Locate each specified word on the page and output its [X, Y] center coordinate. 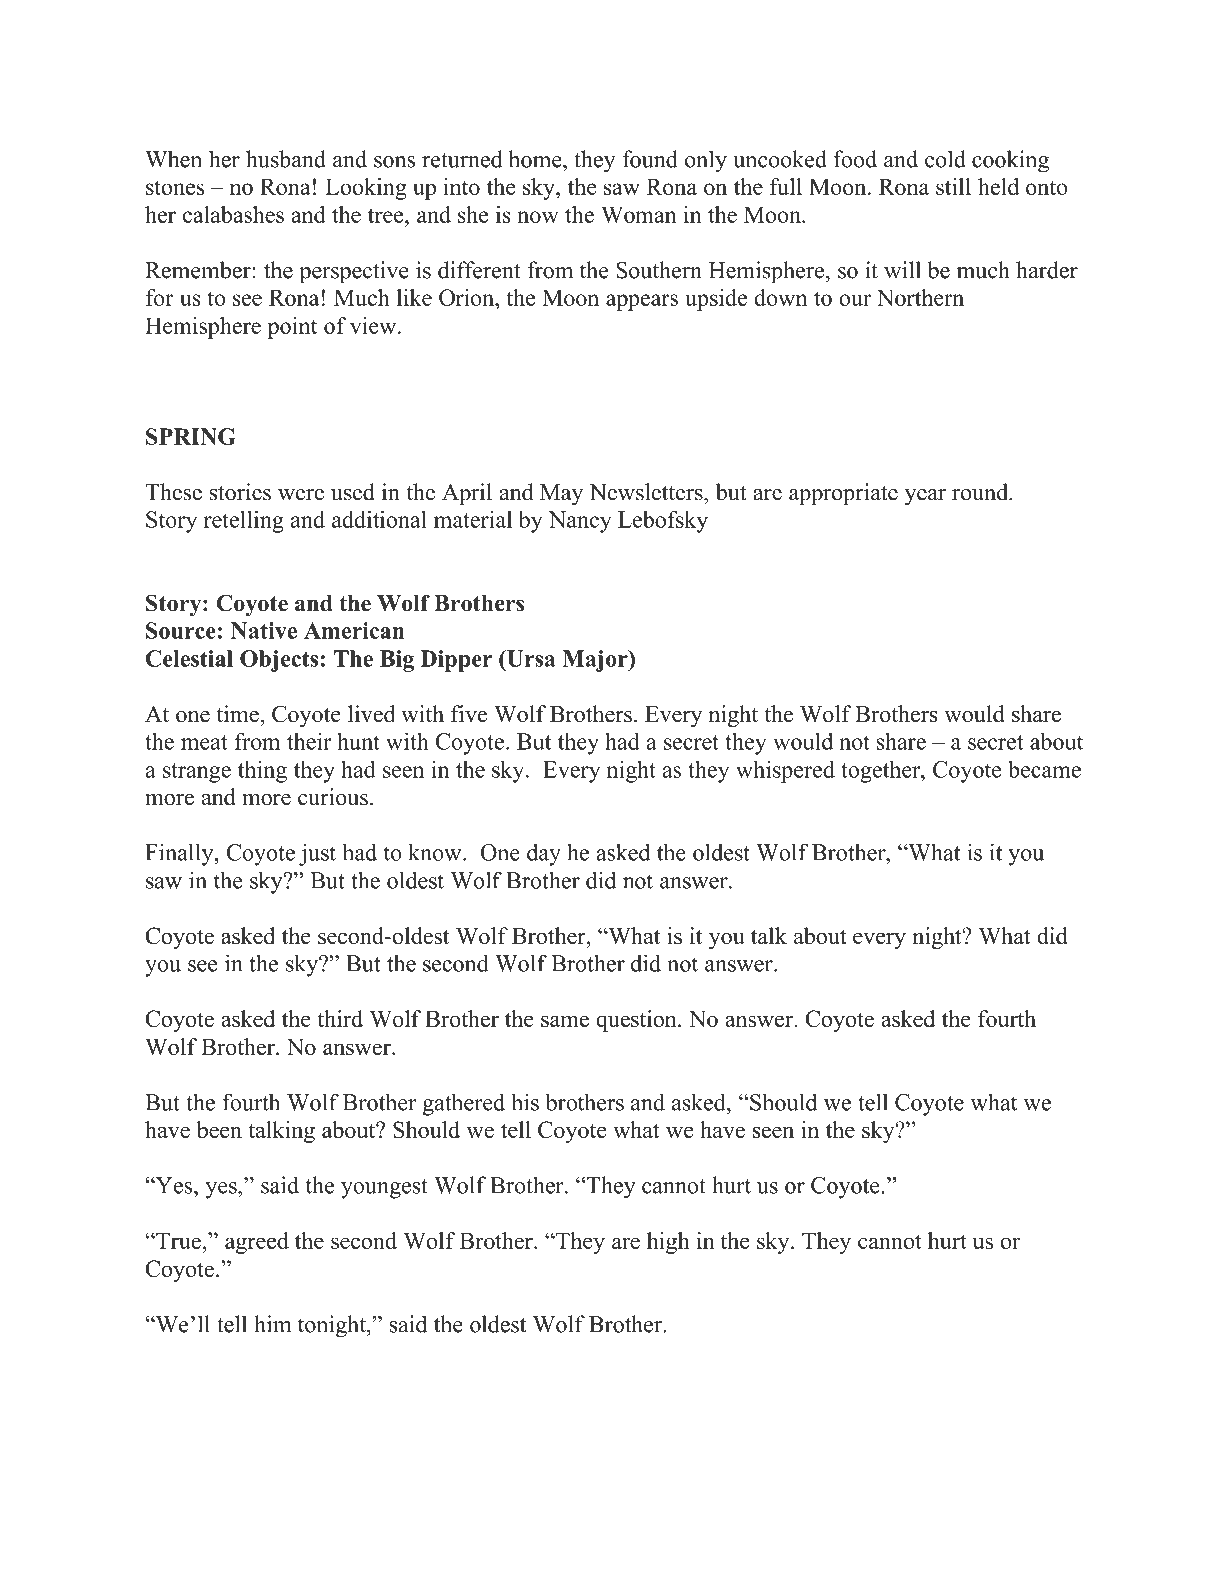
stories [240, 492]
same [565, 1021]
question [637, 1021]
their [309, 741]
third [340, 1018]
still [953, 186]
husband [286, 159]
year [925, 497]
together [882, 771]
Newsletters [647, 492]
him [272, 1323]
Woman [639, 214]
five [469, 714]
